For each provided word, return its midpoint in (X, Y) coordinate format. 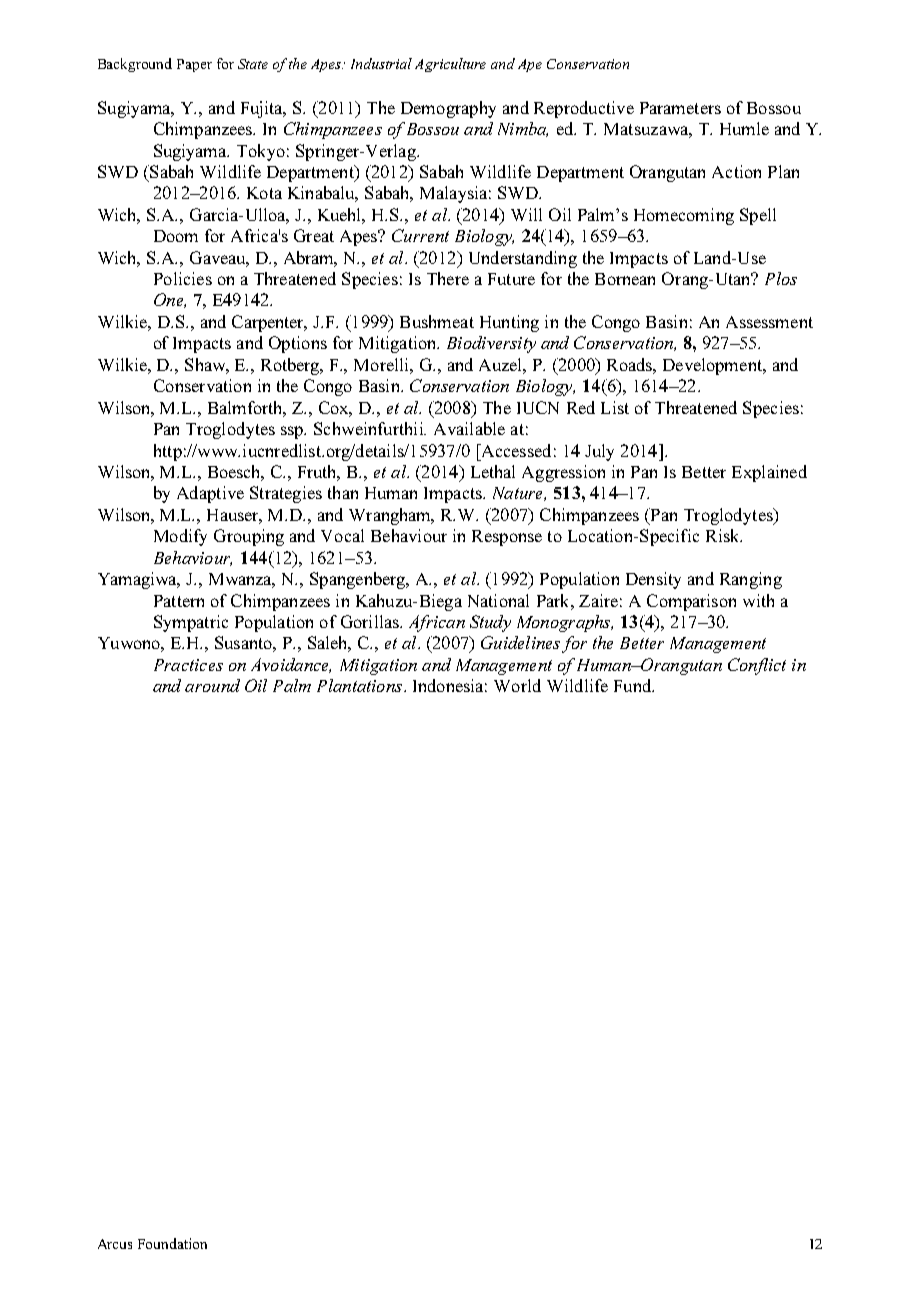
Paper (194, 65)
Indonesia (450, 685)
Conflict (757, 666)
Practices (188, 665)
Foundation (172, 1243)
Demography (448, 109)
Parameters (680, 108)
